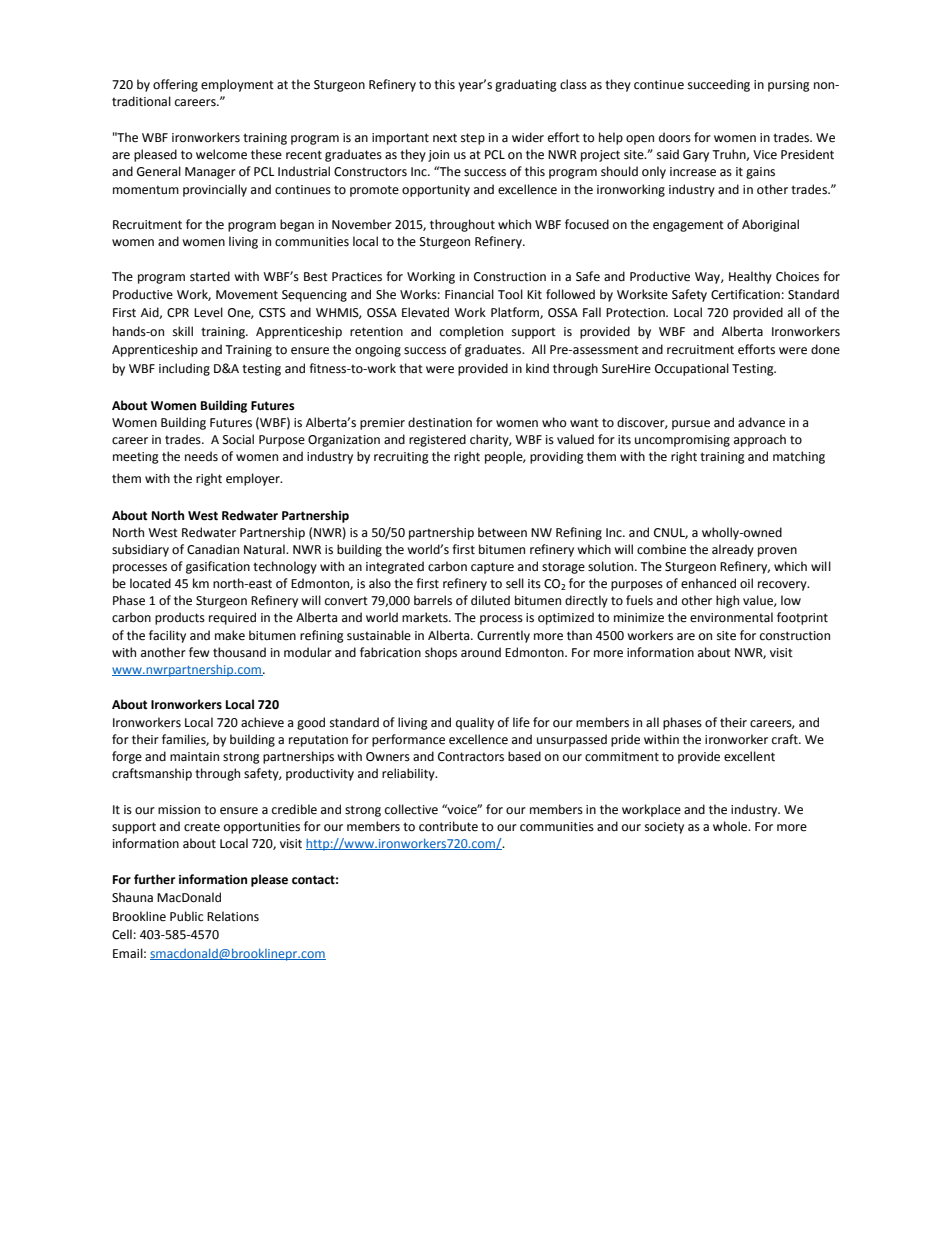 Image resolution: width=952 pixels, height=1233 pixels. Describe the element at coordinates (233, 916) in the page. I see `Relations` at that location.
